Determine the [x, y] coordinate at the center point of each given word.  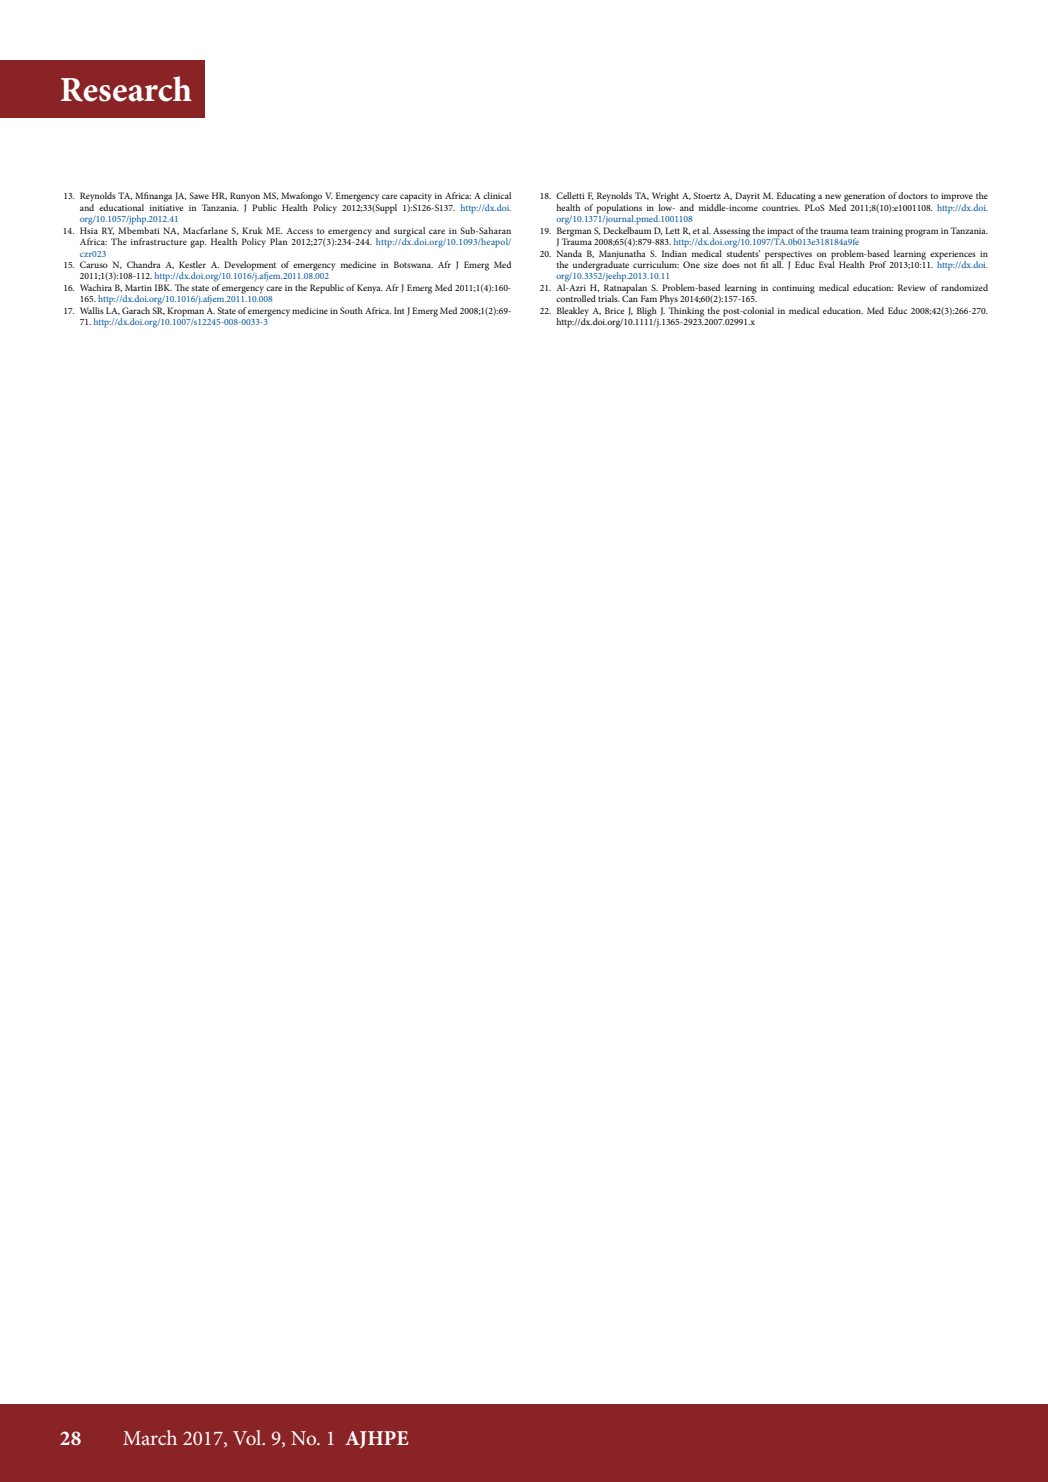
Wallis [92, 310]
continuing [793, 289]
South [351, 310]
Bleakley [572, 313]
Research [126, 89]
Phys [669, 300]
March [150, 1437]
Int [399, 310]
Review [912, 287]
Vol [248, 1437]
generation [864, 197]
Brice [614, 310]
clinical [497, 195]
